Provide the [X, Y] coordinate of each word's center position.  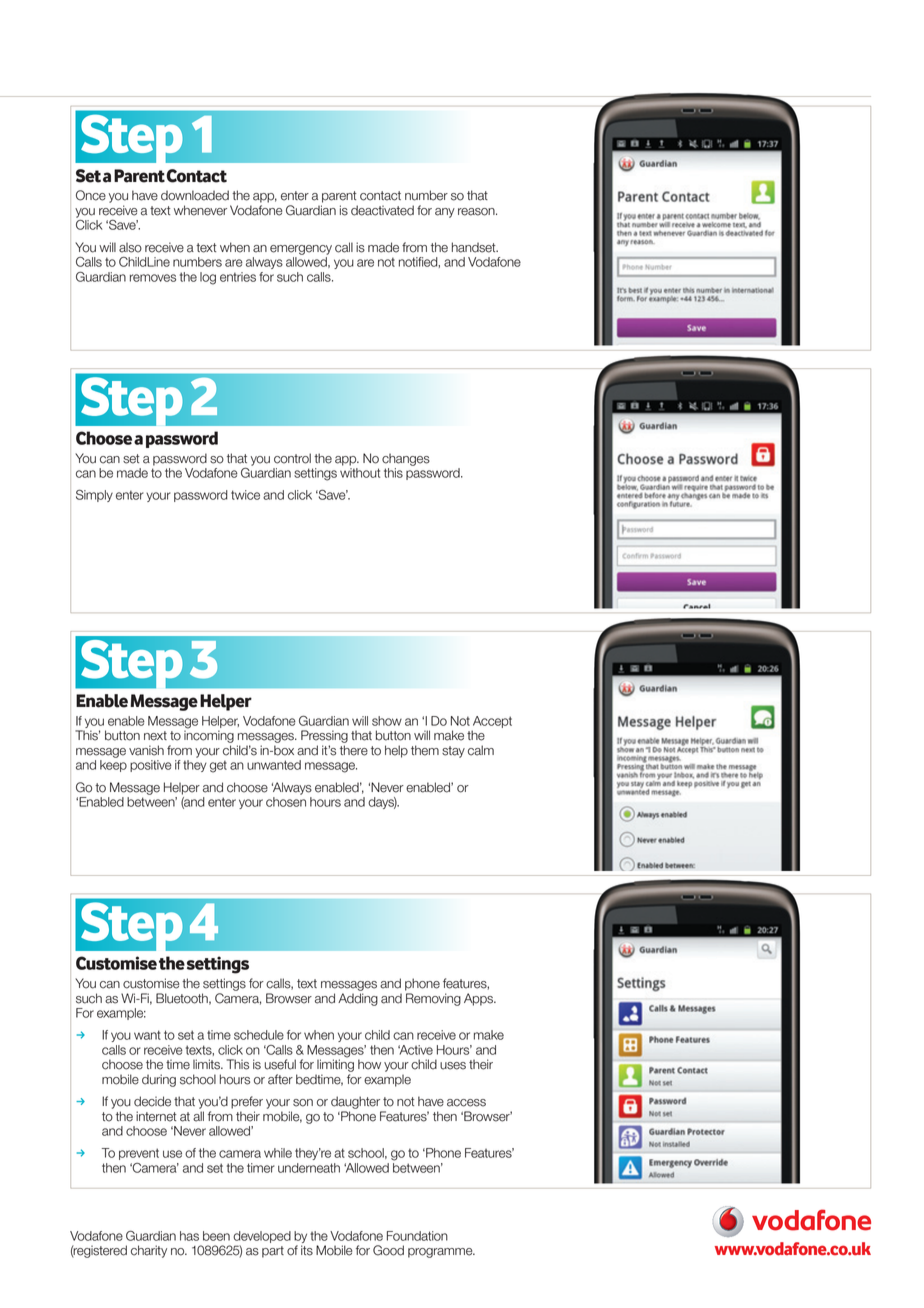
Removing [433, 999]
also [130, 248]
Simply [94, 495]
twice [245, 495]
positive [151, 766]
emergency [301, 250]
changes [406, 459]
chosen [286, 802]
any [445, 213]
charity [149, 1251]
